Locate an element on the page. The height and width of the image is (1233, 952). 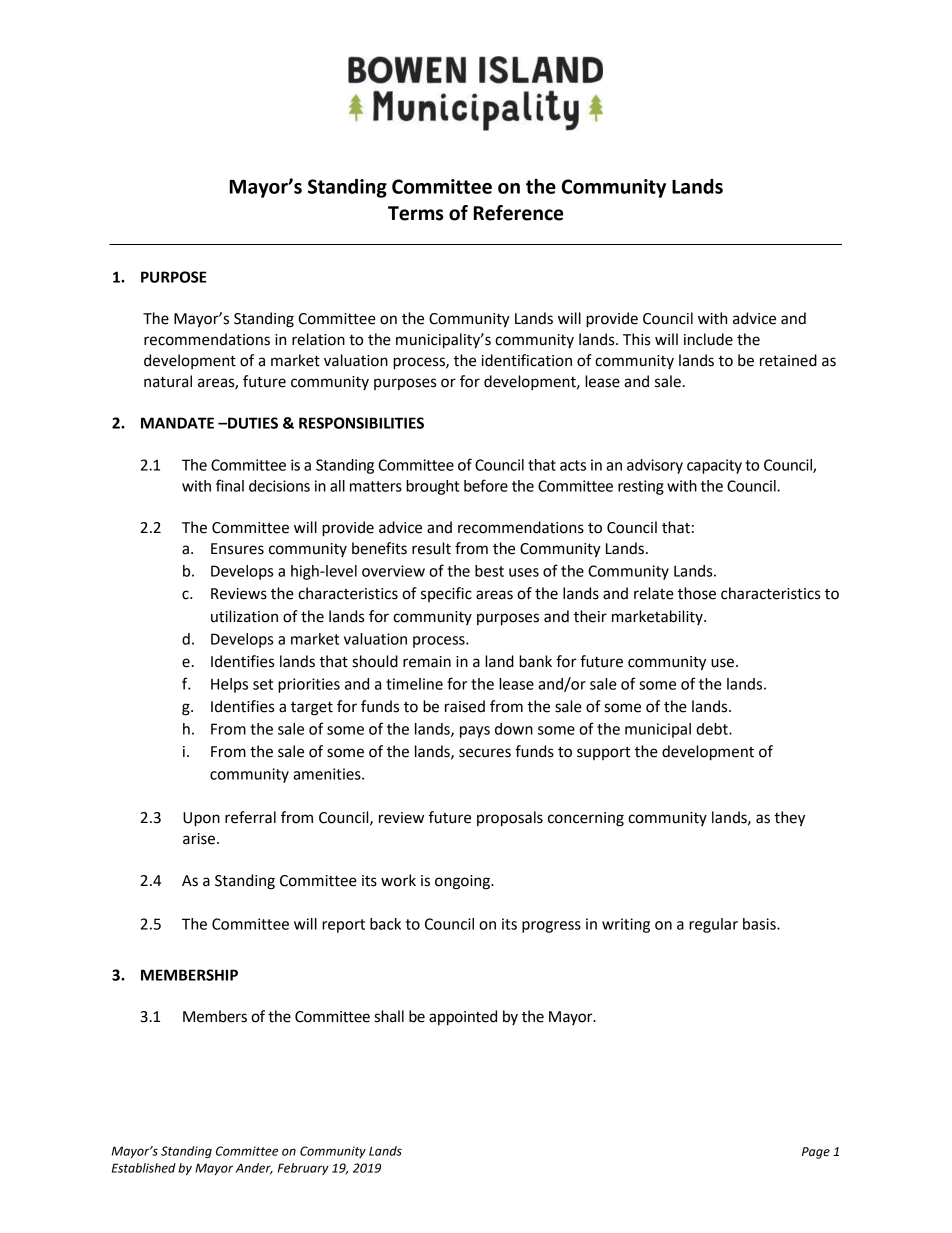
Reference is located at coordinates (518, 213).
